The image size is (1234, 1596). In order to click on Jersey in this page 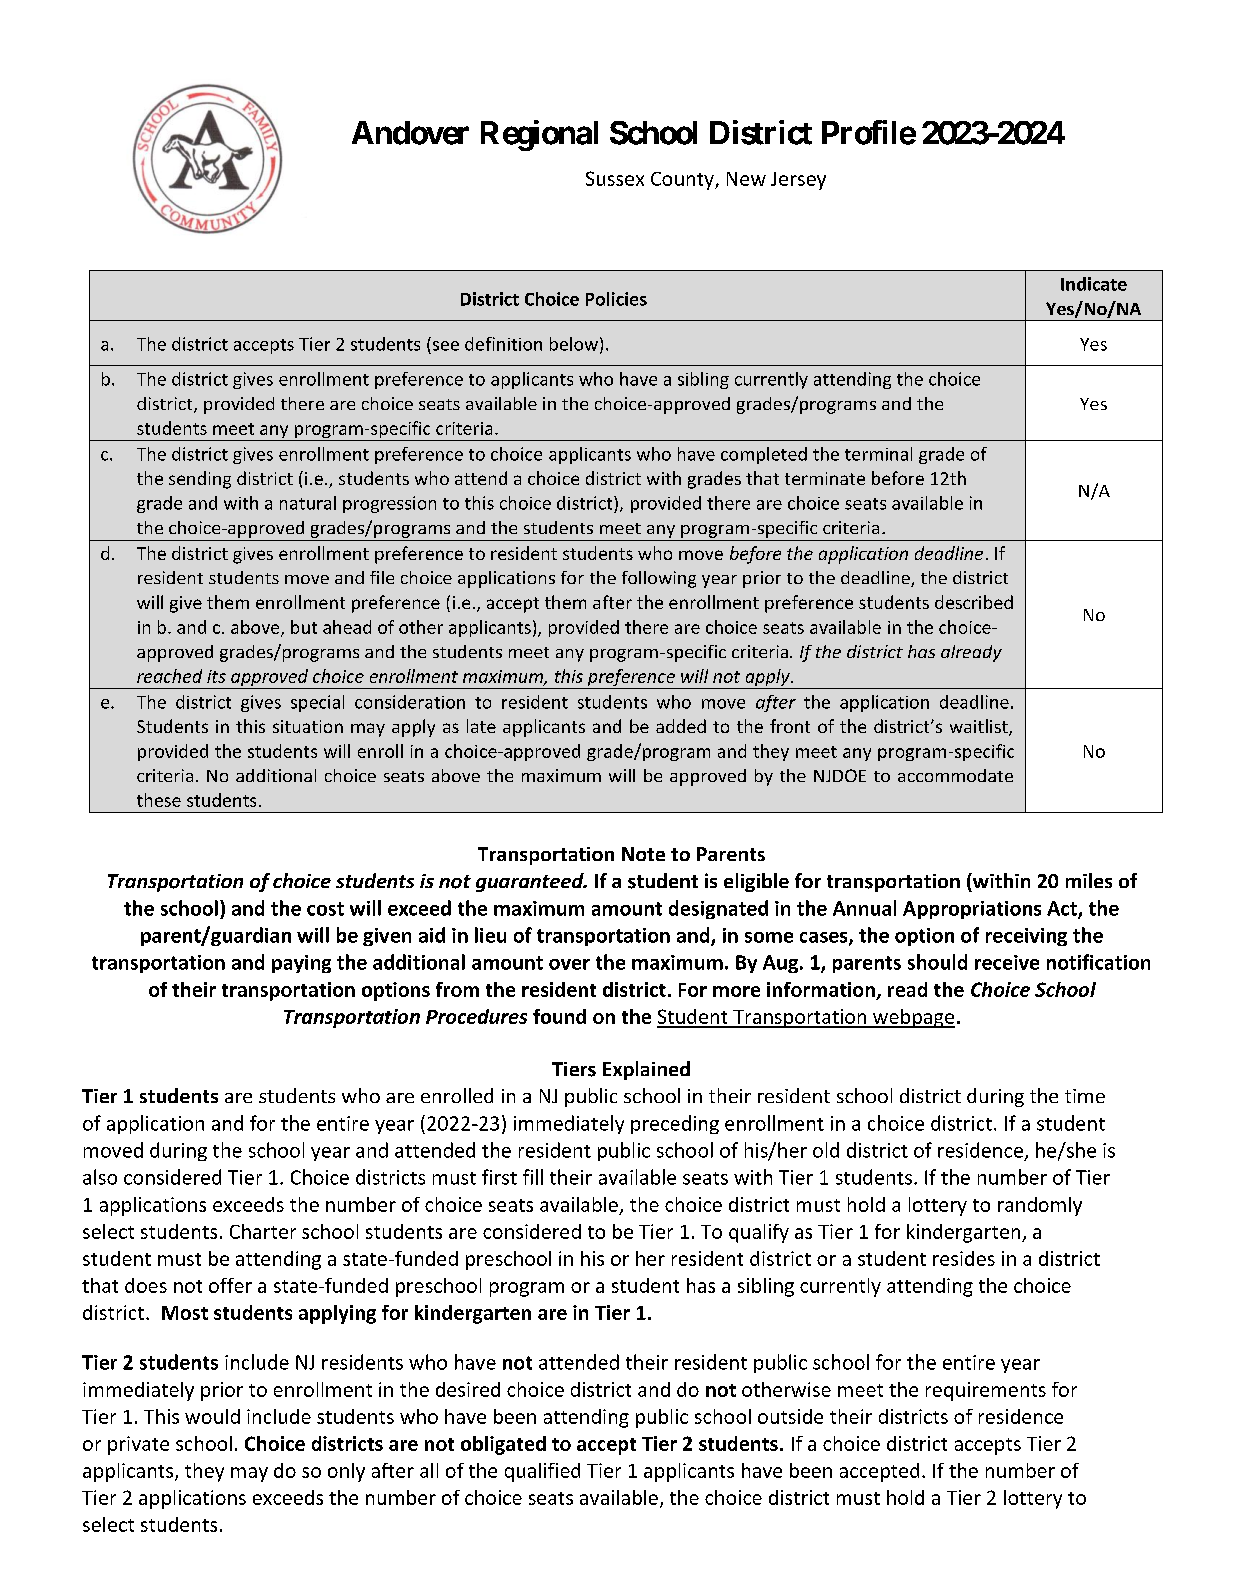, I will do `click(798, 181)`.
